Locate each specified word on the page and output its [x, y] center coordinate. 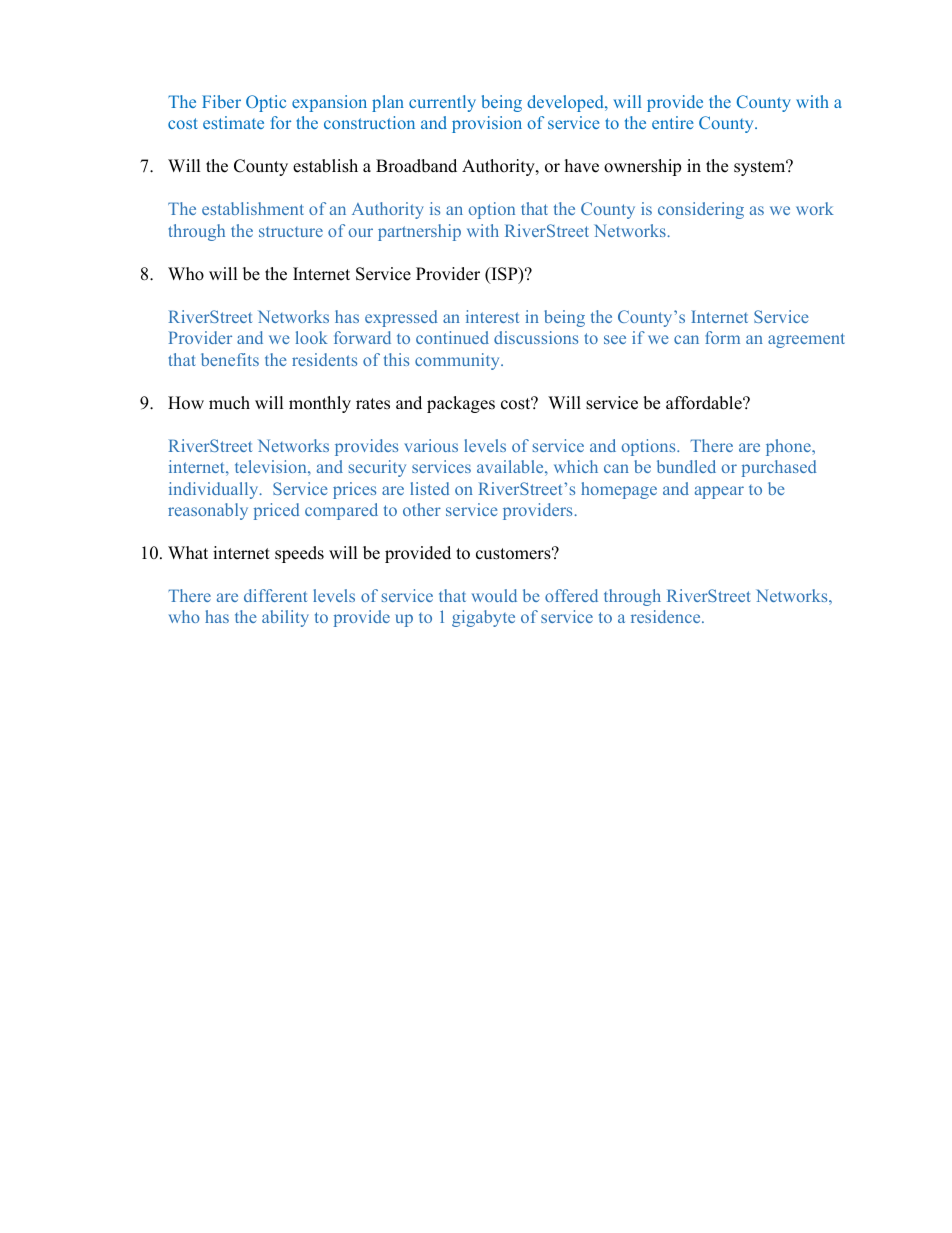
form [722, 337]
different [275, 595]
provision [487, 124]
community [458, 361]
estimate [233, 122]
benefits [230, 359]
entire [673, 122]
